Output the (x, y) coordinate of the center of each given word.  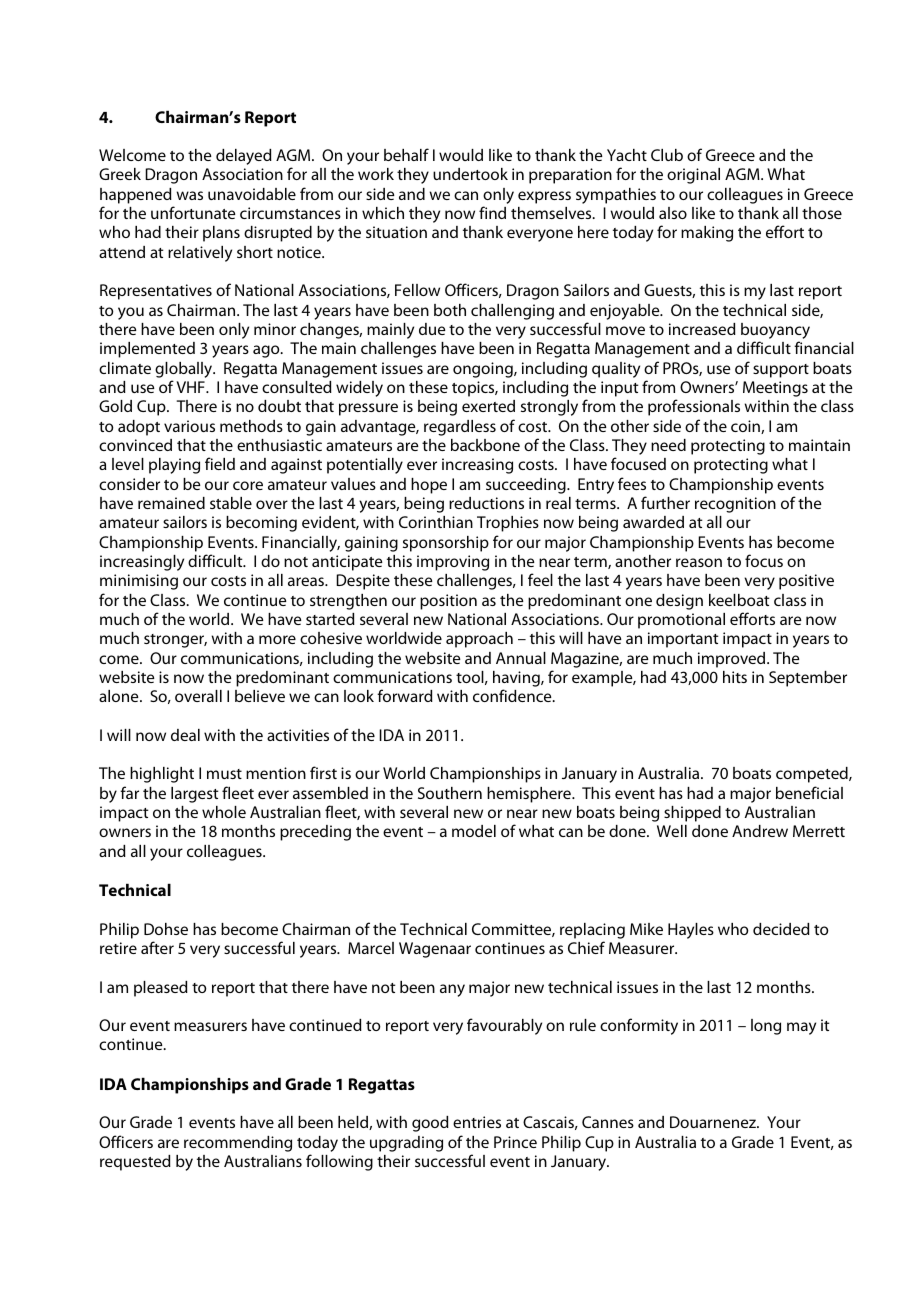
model (474, 831)
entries (477, 1122)
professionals (694, 407)
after (157, 947)
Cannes (608, 1122)
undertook (470, 174)
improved (733, 660)
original (693, 176)
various (189, 426)
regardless (460, 428)
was (189, 195)
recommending (238, 1144)
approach (479, 640)
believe (260, 696)
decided (781, 929)
